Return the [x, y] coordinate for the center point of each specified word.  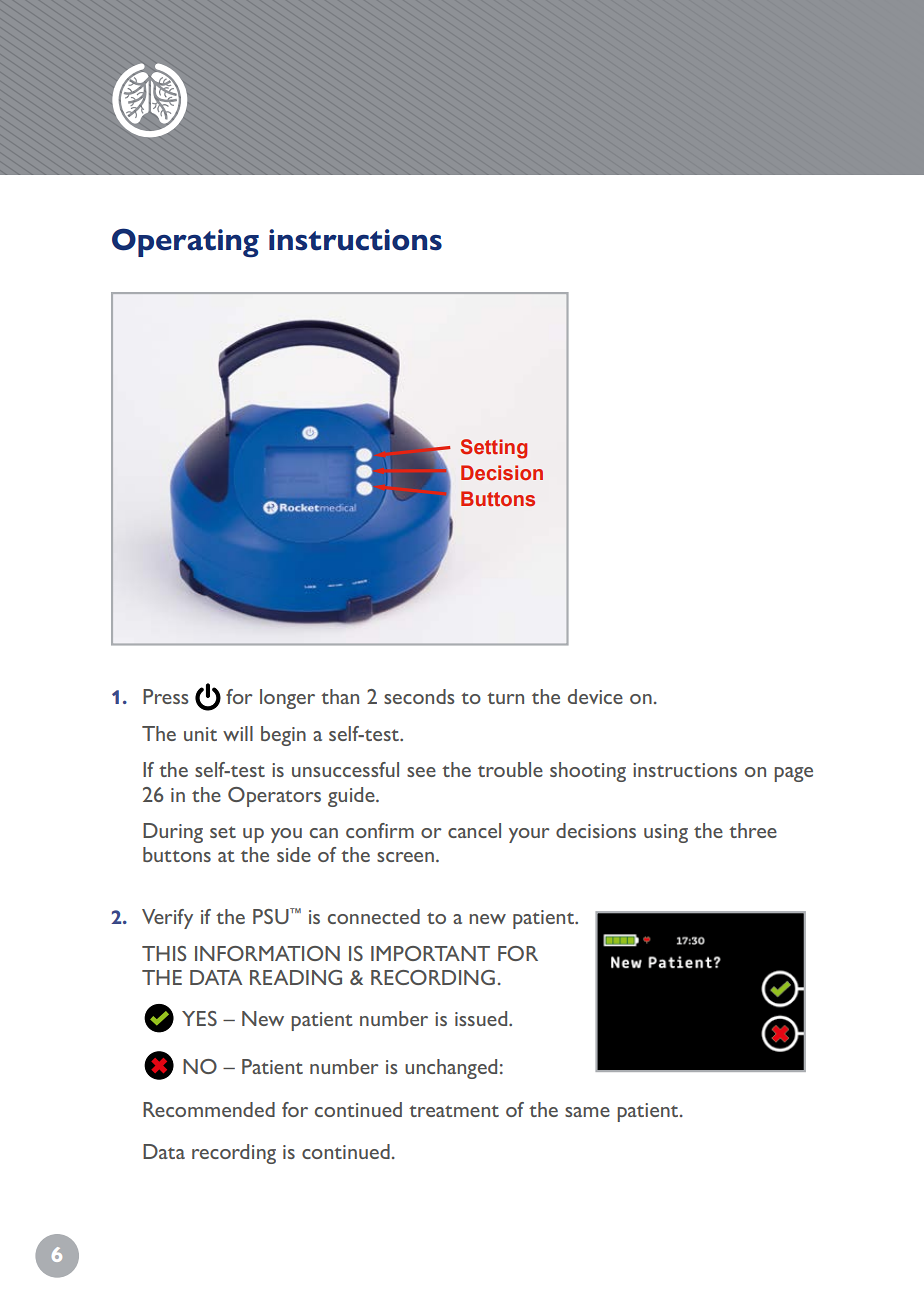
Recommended [209, 1109]
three [753, 830]
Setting [494, 449]
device [595, 696]
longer [287, 699]
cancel [474, 830]
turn [505, 698]
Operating [185, 243]
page [793, 774]
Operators [274, 797]
